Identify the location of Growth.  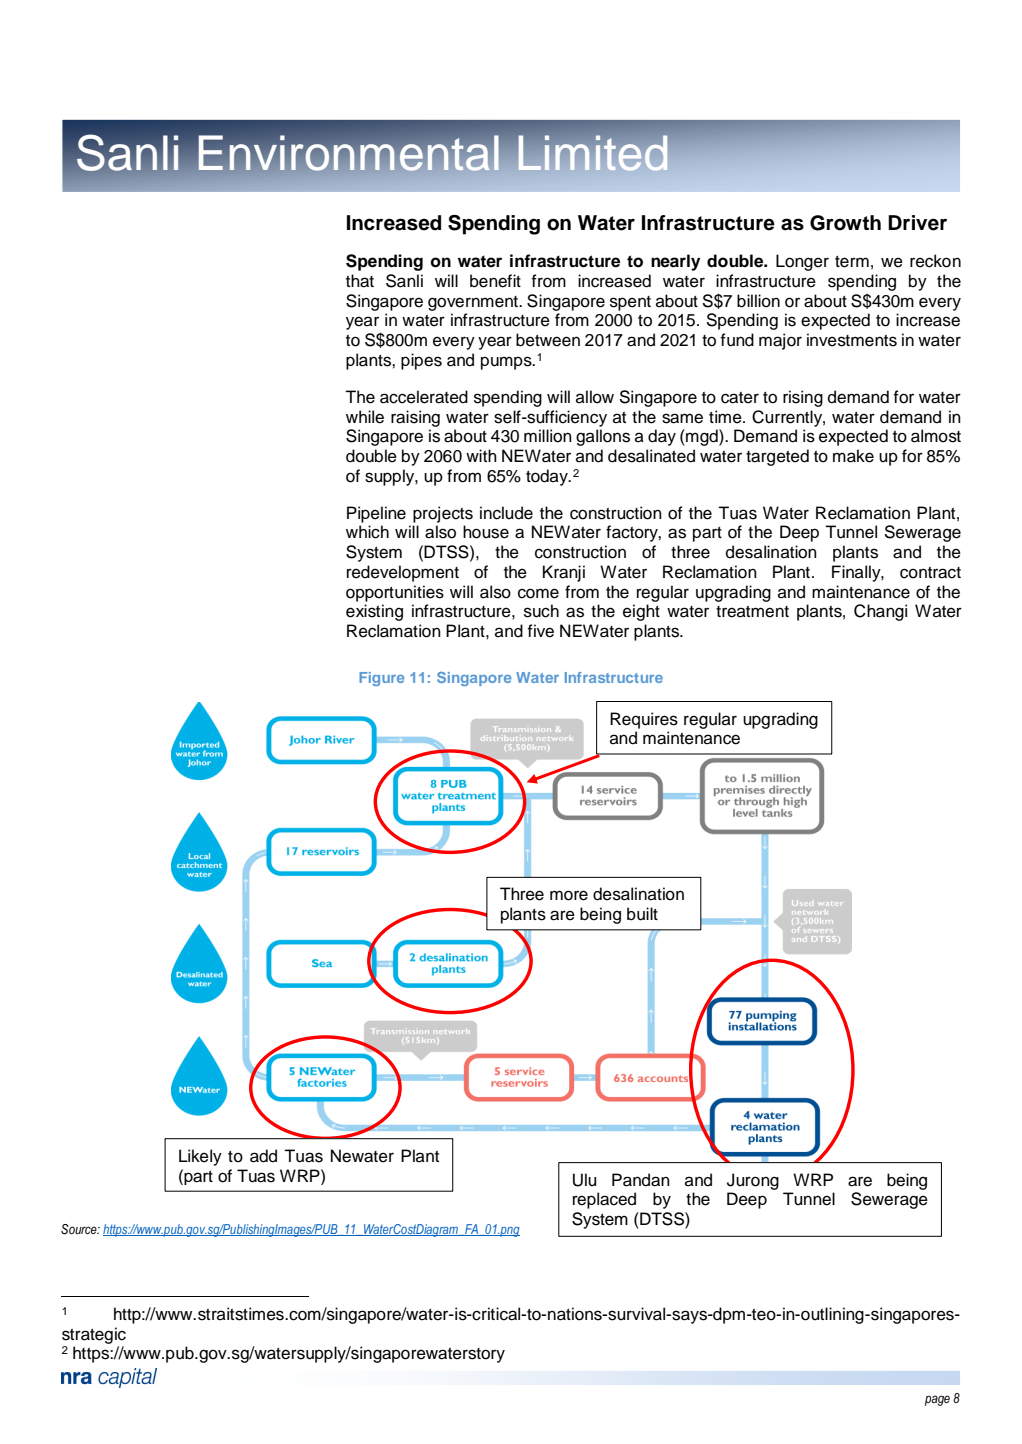
(845, 223).
